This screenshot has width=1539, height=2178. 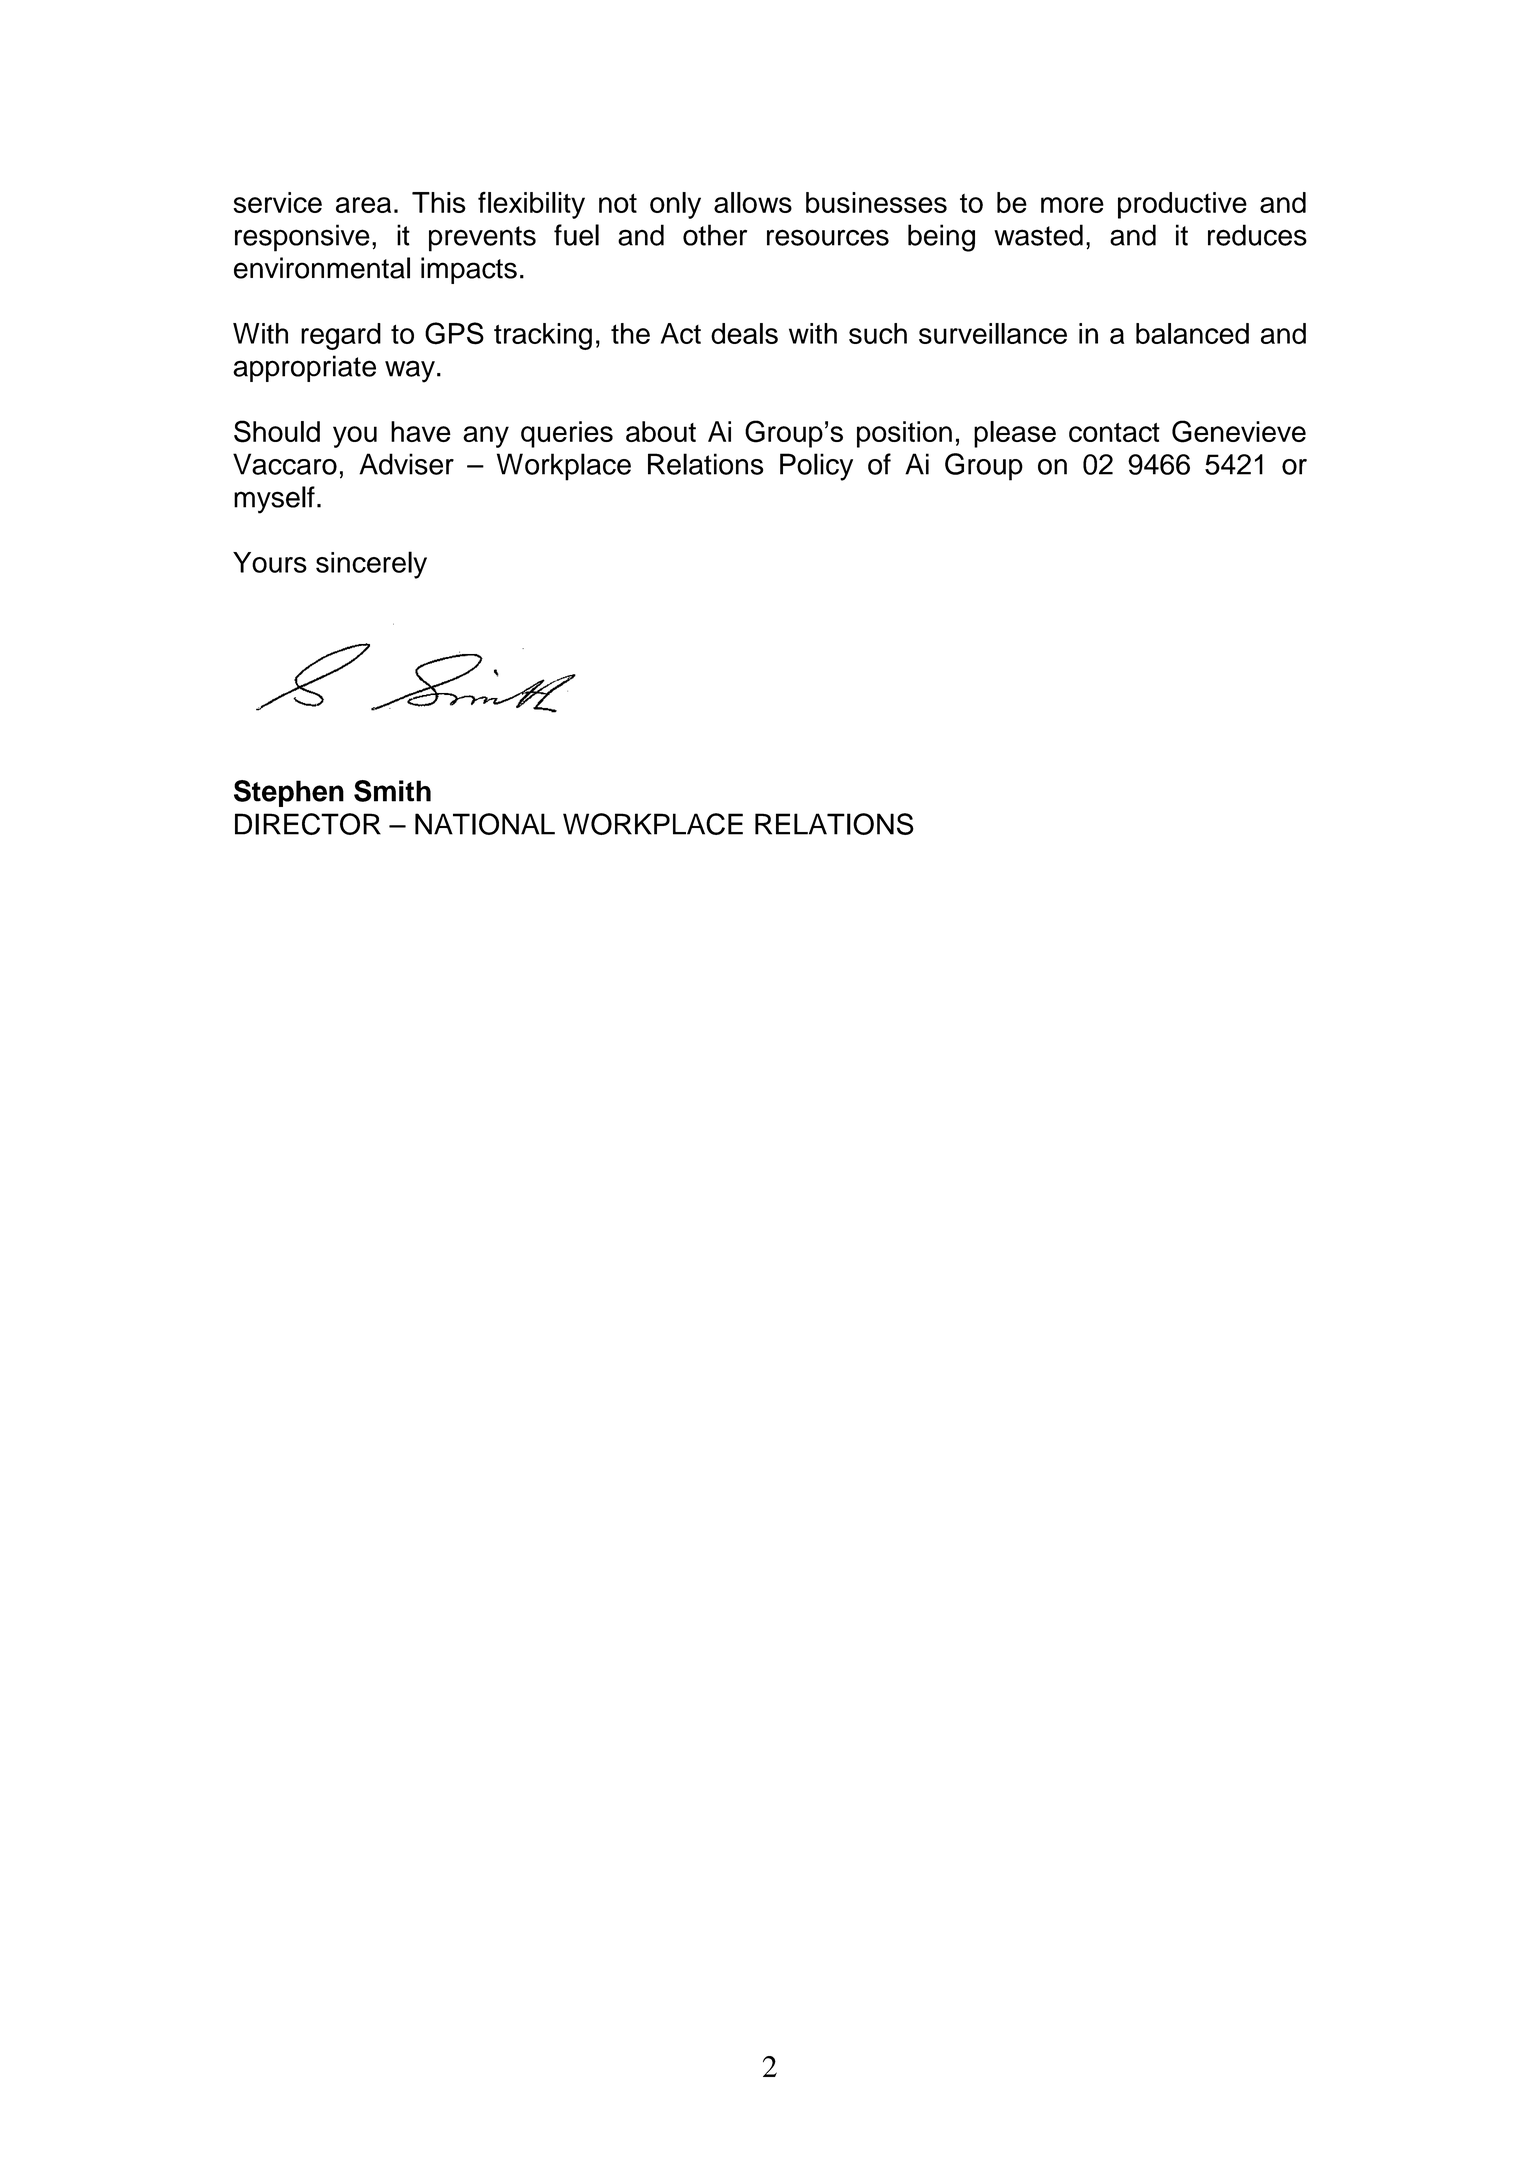 What do you see at coordinates (1114, 432) in the screenshot?
I see `contact` at bounding box center [1114, 432].
